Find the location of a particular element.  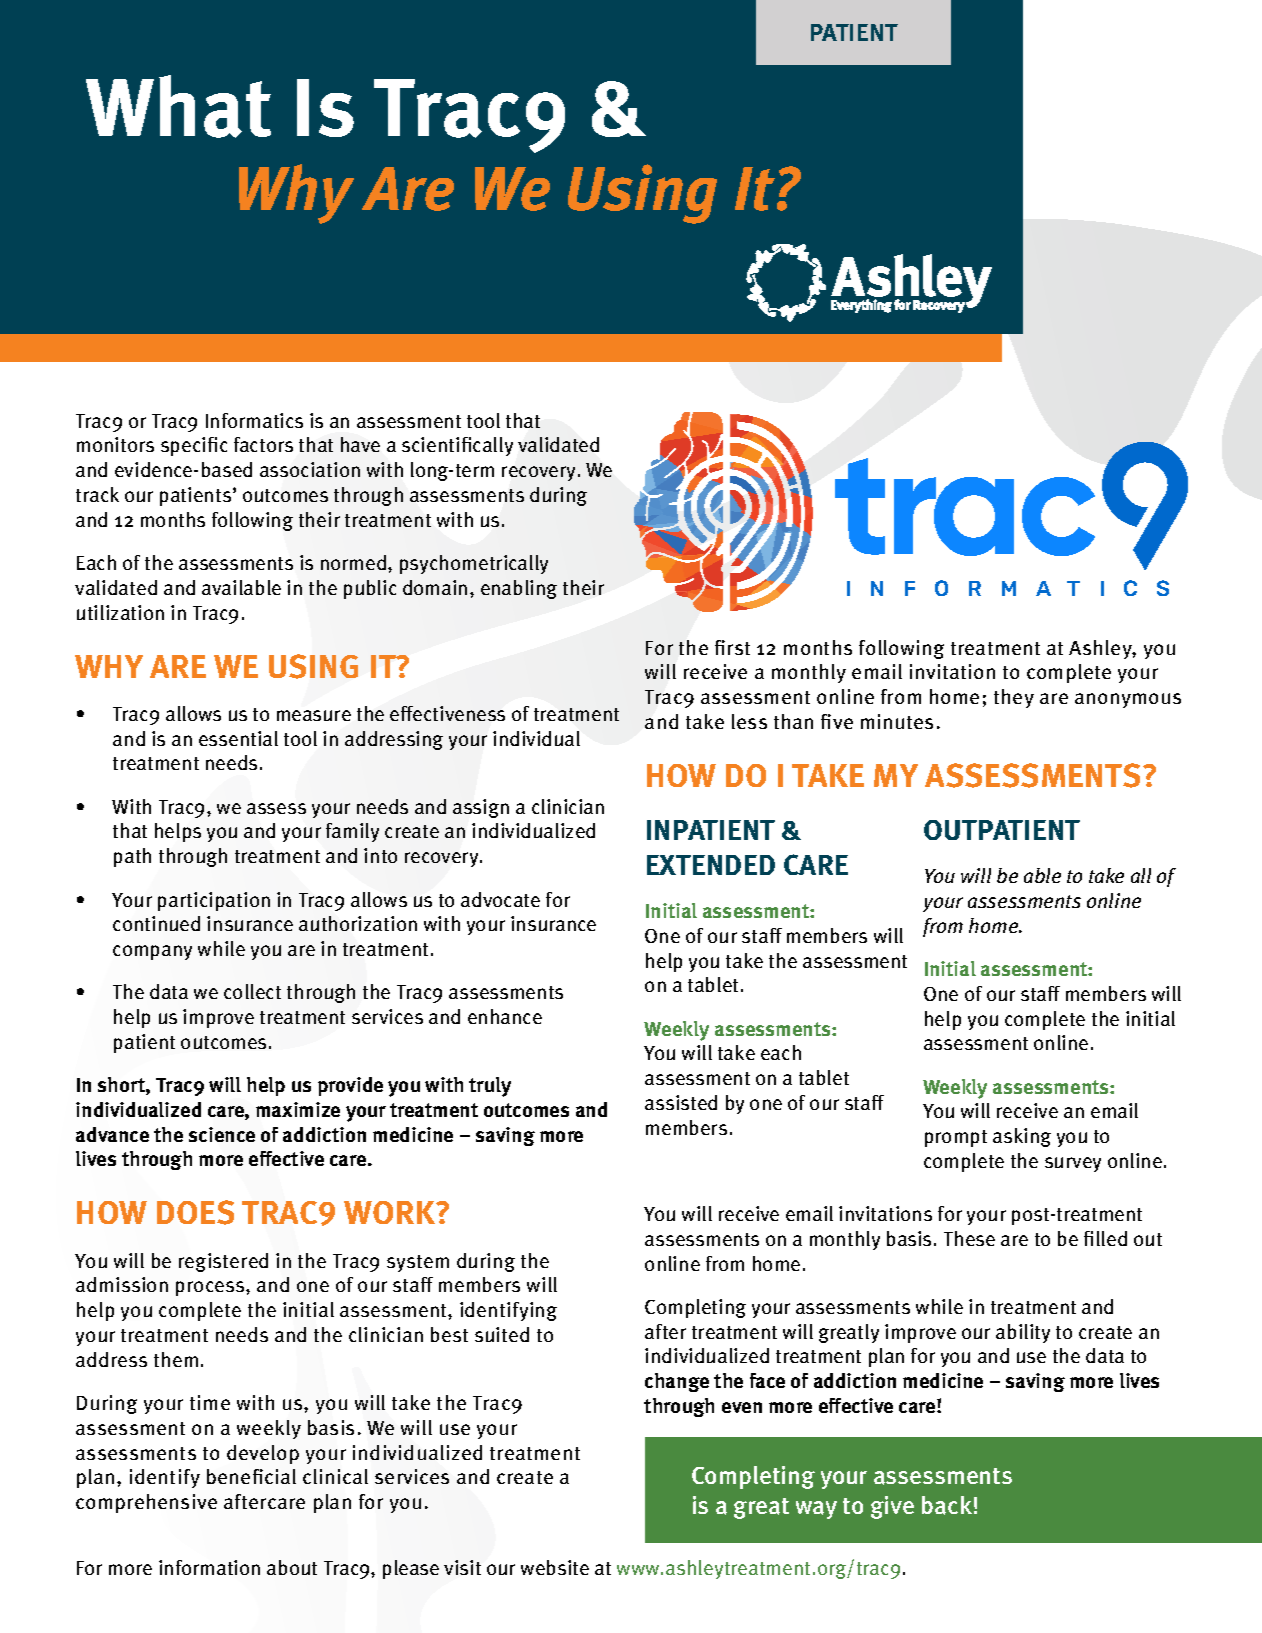

assisted is located at coordinates (681, 1102).
